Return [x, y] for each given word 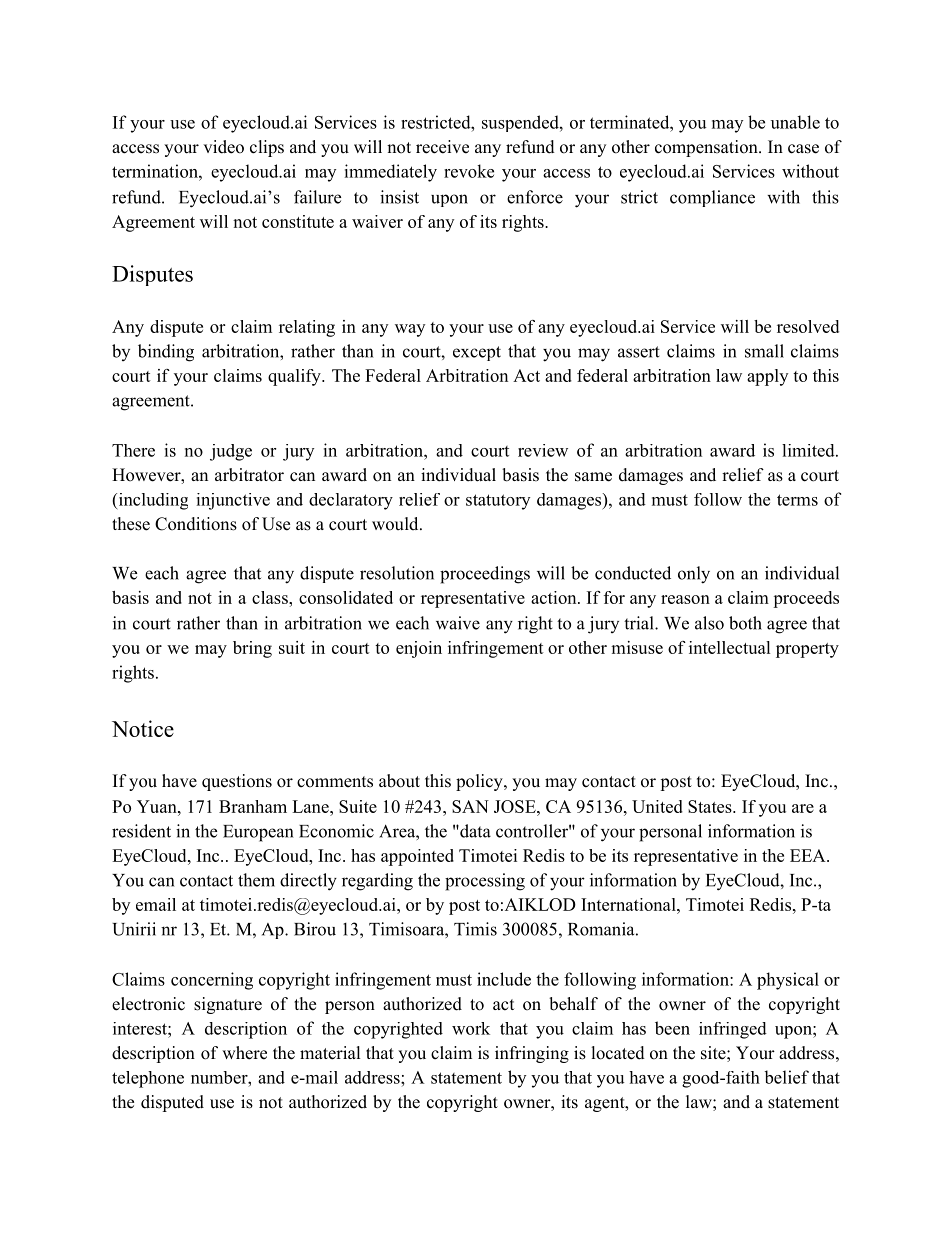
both [745, 623]
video [223, 147]
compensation [707, 148]
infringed [733, 1030]
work [471, 1028]
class [271, 597]
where [244, 1053]
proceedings [485, 575]
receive [442, 147]
